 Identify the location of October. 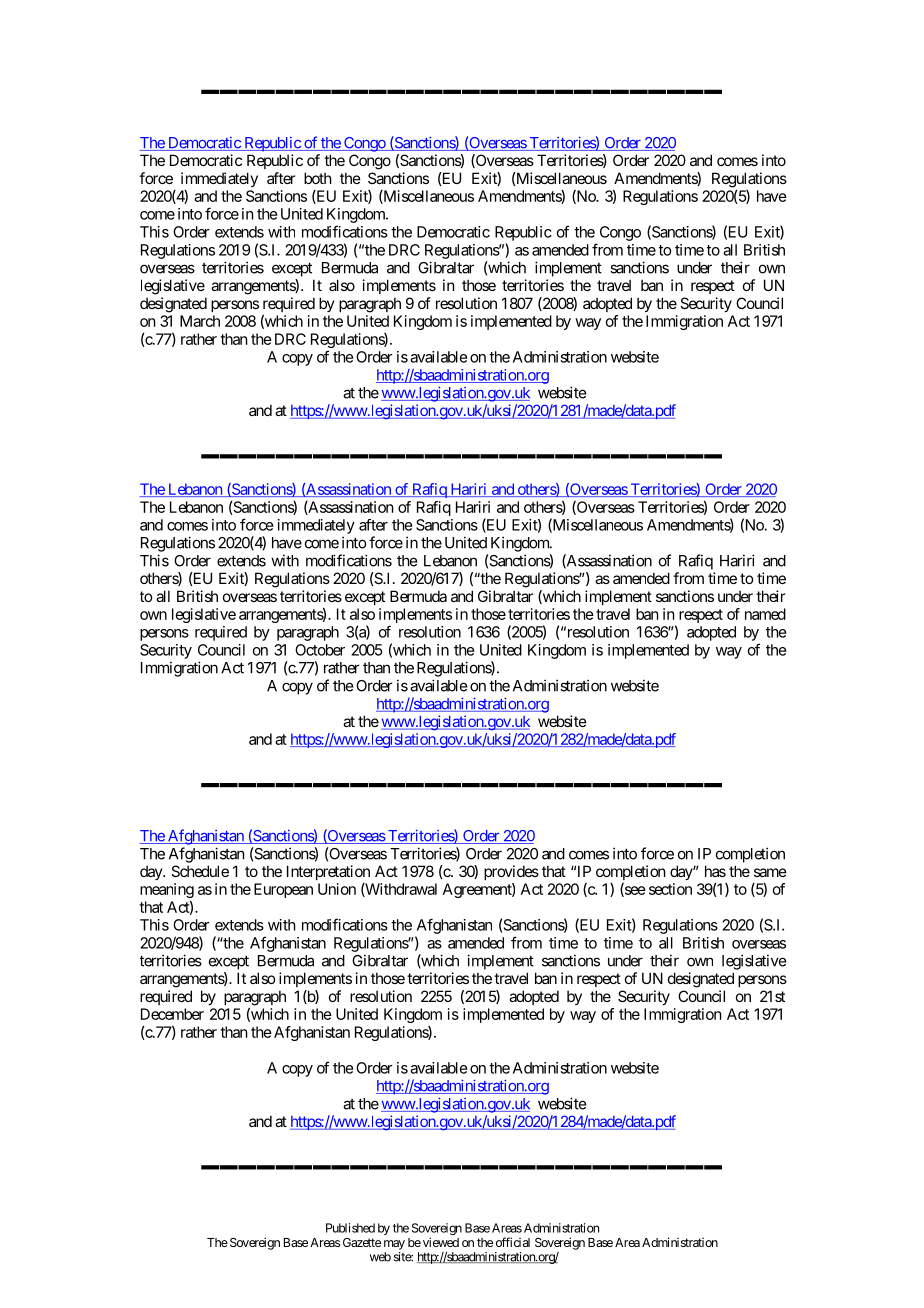
(320, 650).
